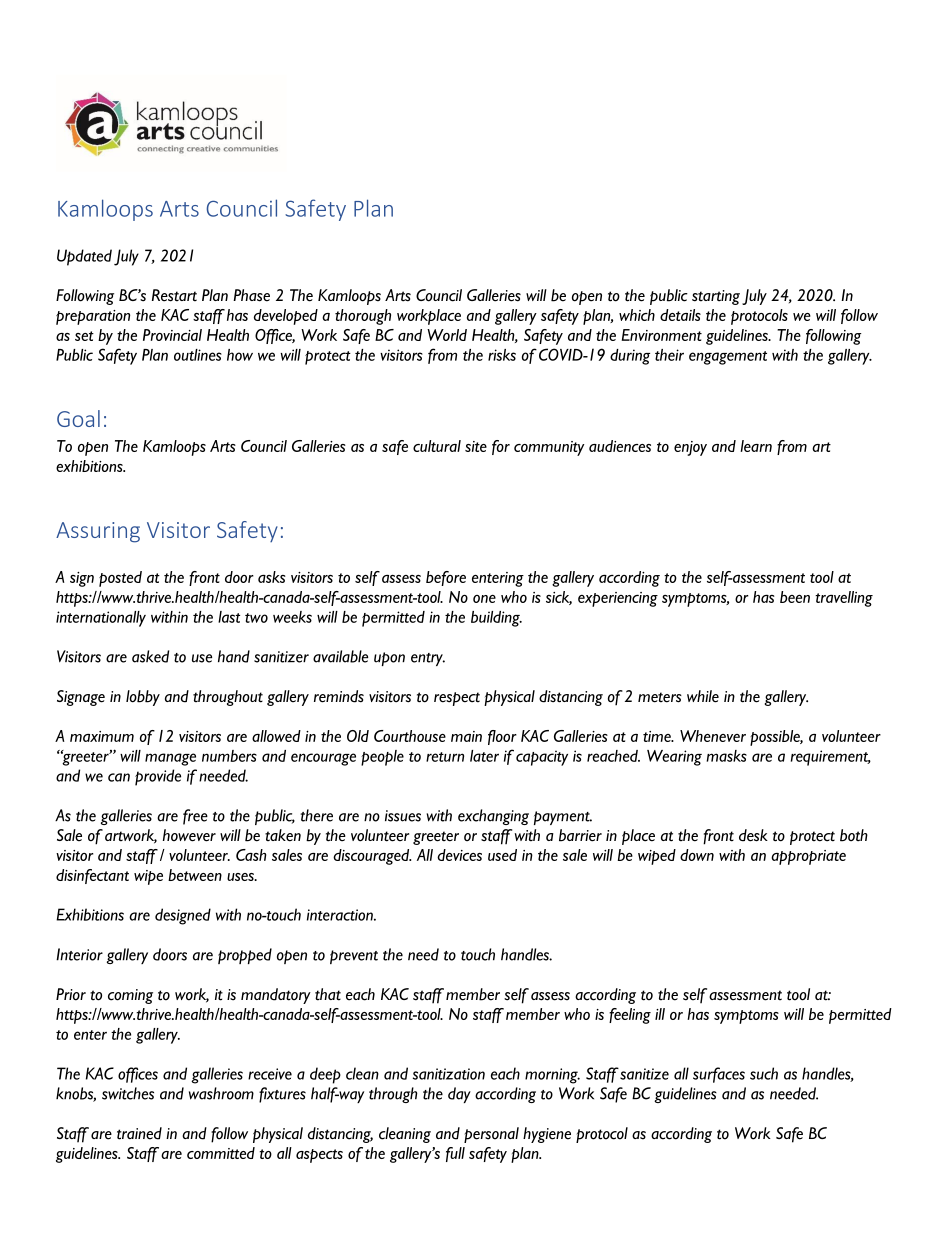 Image resolution: width=952 pixels, height=1233 pixels. What do you see at coordinates (753, 835) in the screenshot?
I see `desk` at bounding box center [753, 835].
